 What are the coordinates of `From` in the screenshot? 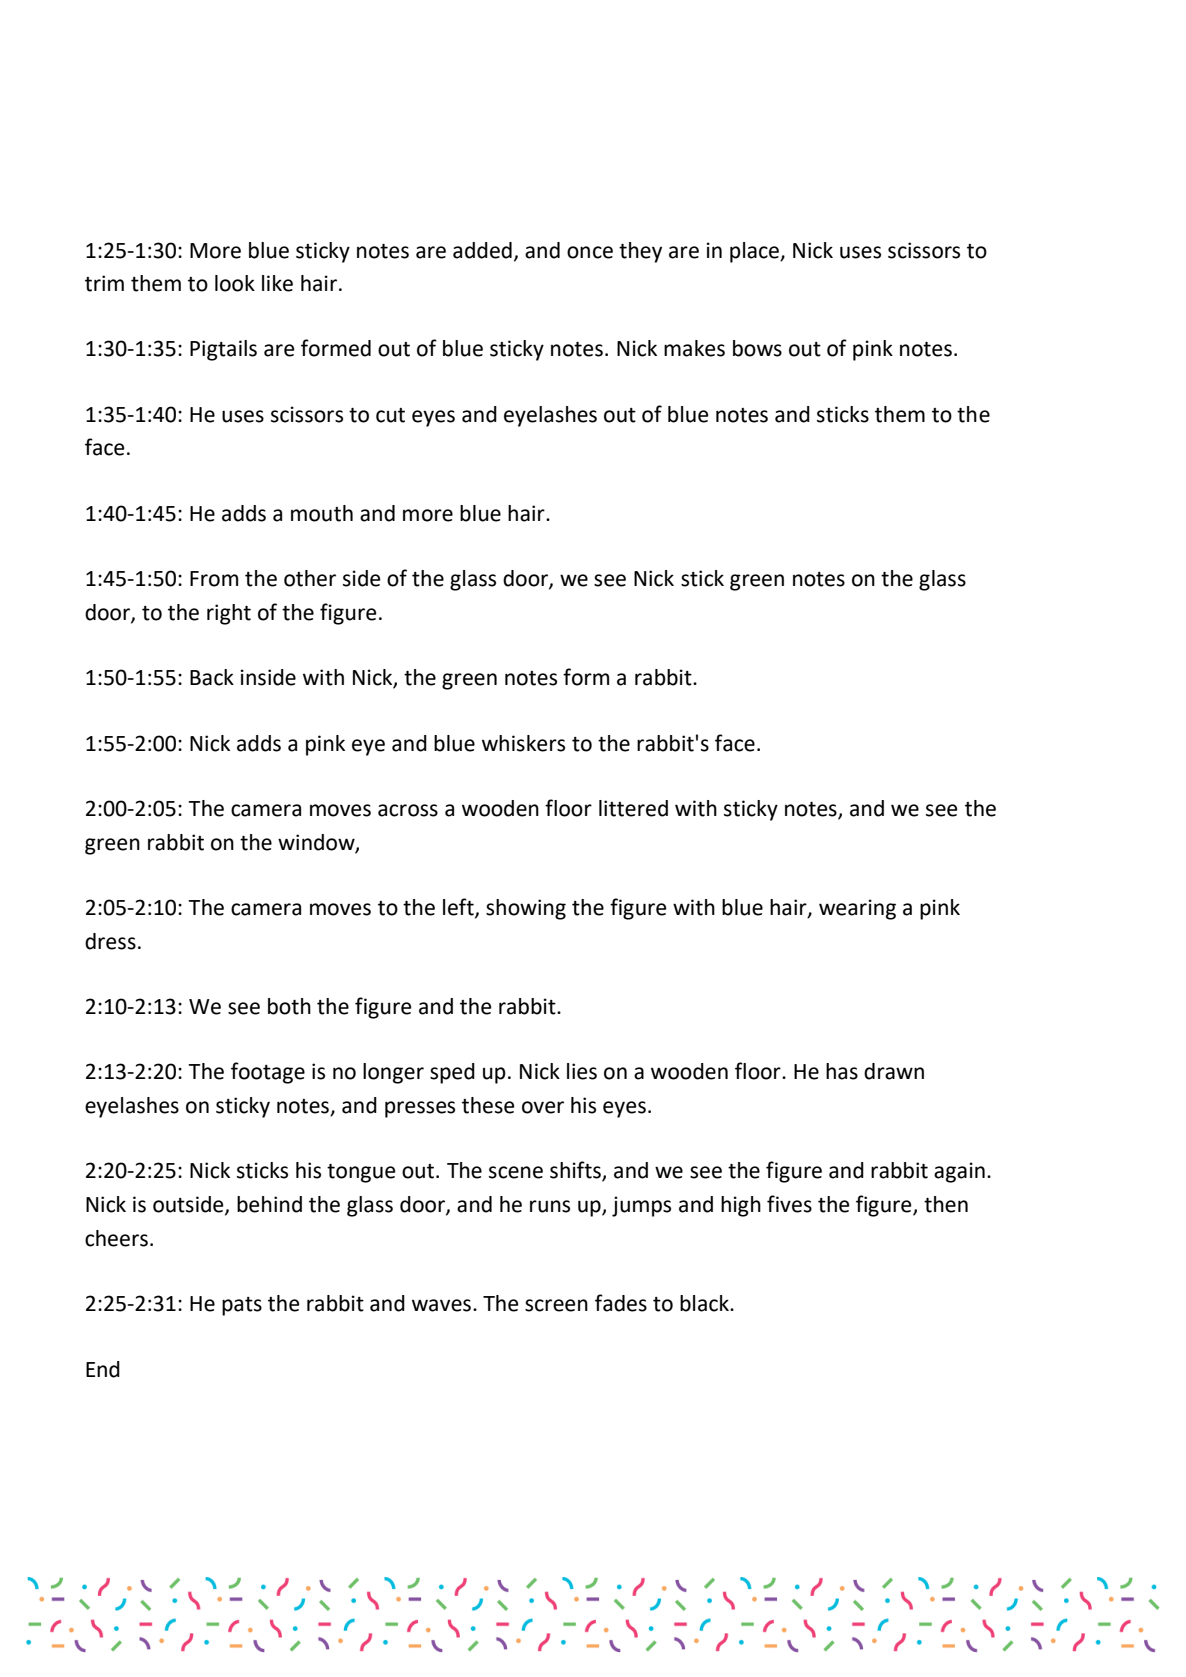 It's located at (214, 579).
